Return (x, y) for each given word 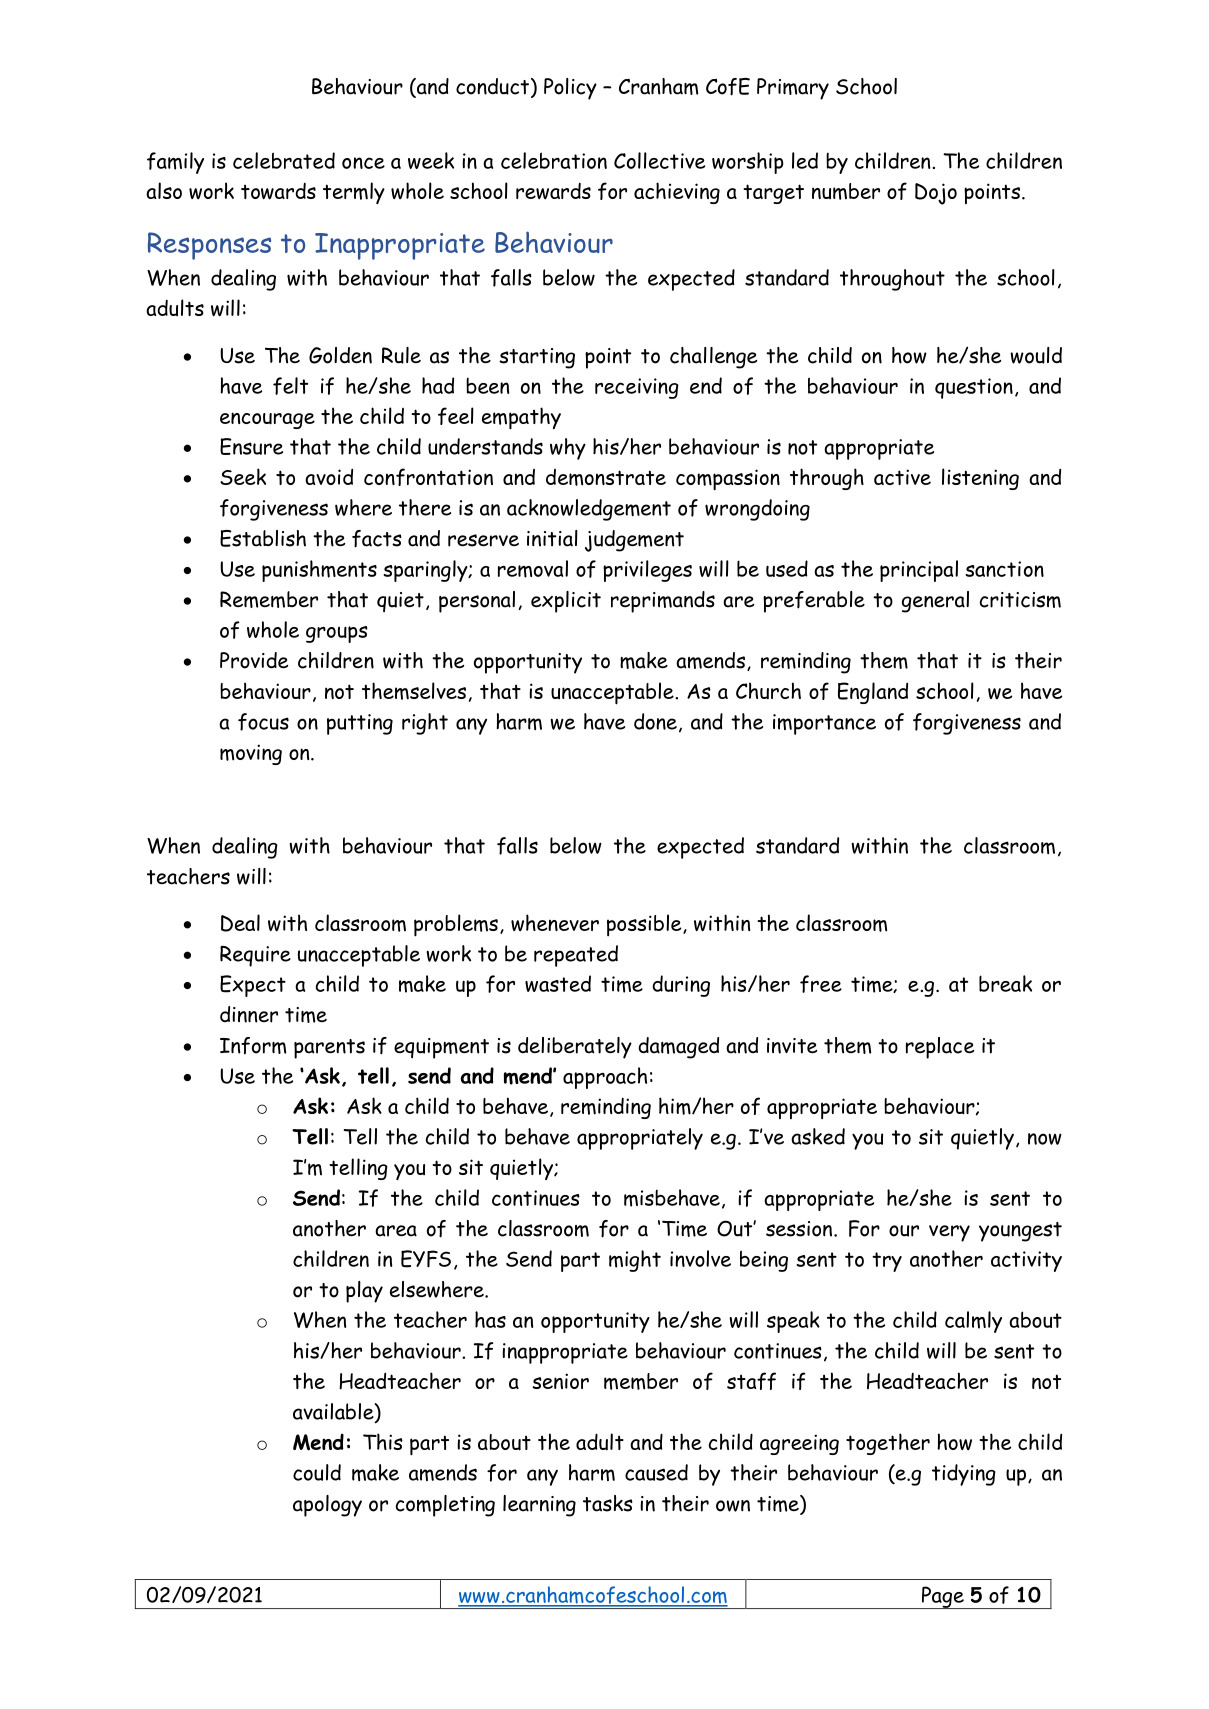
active (902, 477)
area (396, 1231)
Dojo (936, 194)
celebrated (284, 160)
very (949, 1233)
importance (824, 724)
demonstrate (606, 477)
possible (645, 925)
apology (327, 1506)
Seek (243, 476)
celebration (554, 160)
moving (251, 754)
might (635, 1261)
